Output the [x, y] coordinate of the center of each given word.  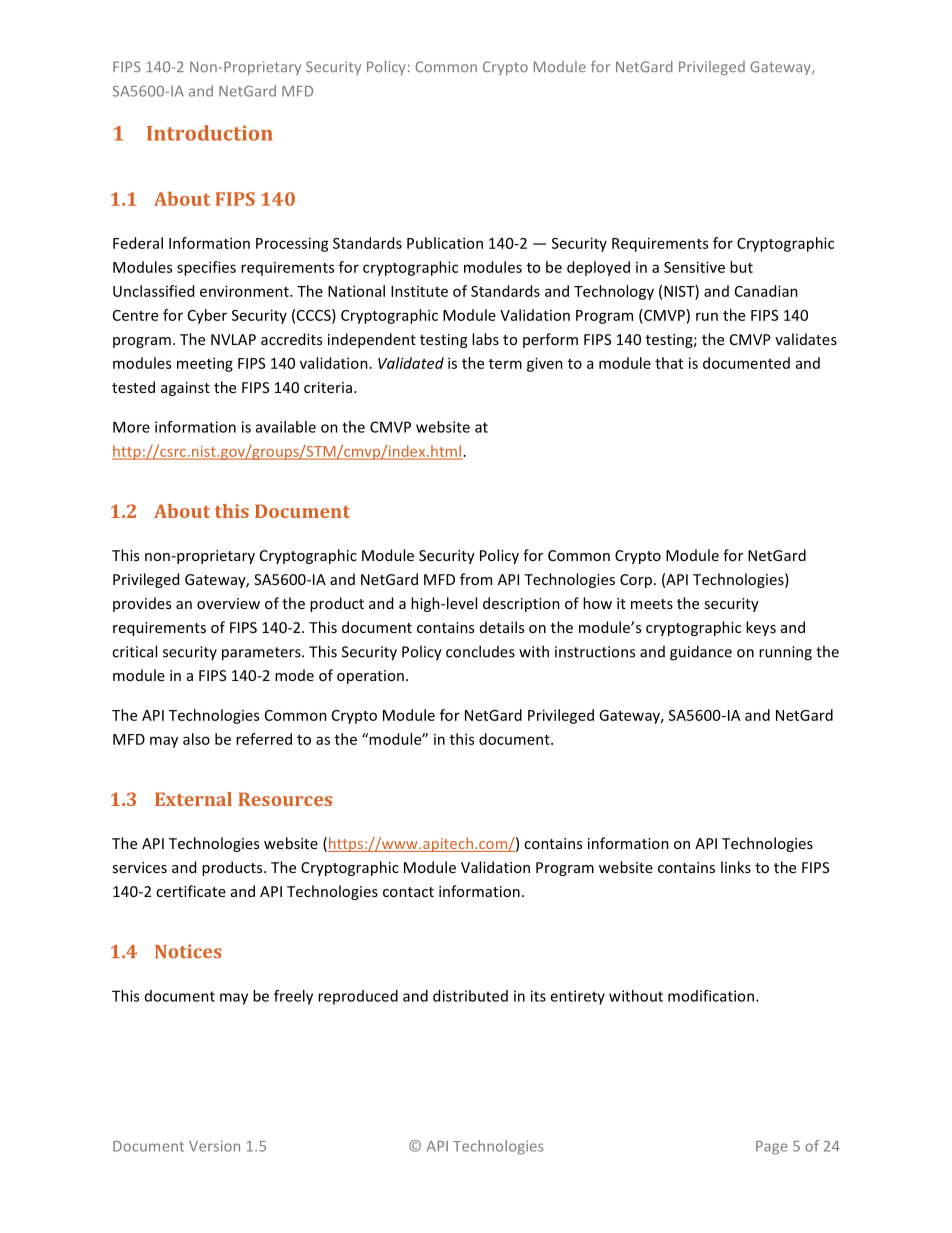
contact [408, 892]
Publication [445, 243]
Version [214, 1146]
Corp [636, 581]
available [286, 427]
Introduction [210, 133]
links [736, 867]
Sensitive [694, 267]
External [193, 799]
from [476, 579]
